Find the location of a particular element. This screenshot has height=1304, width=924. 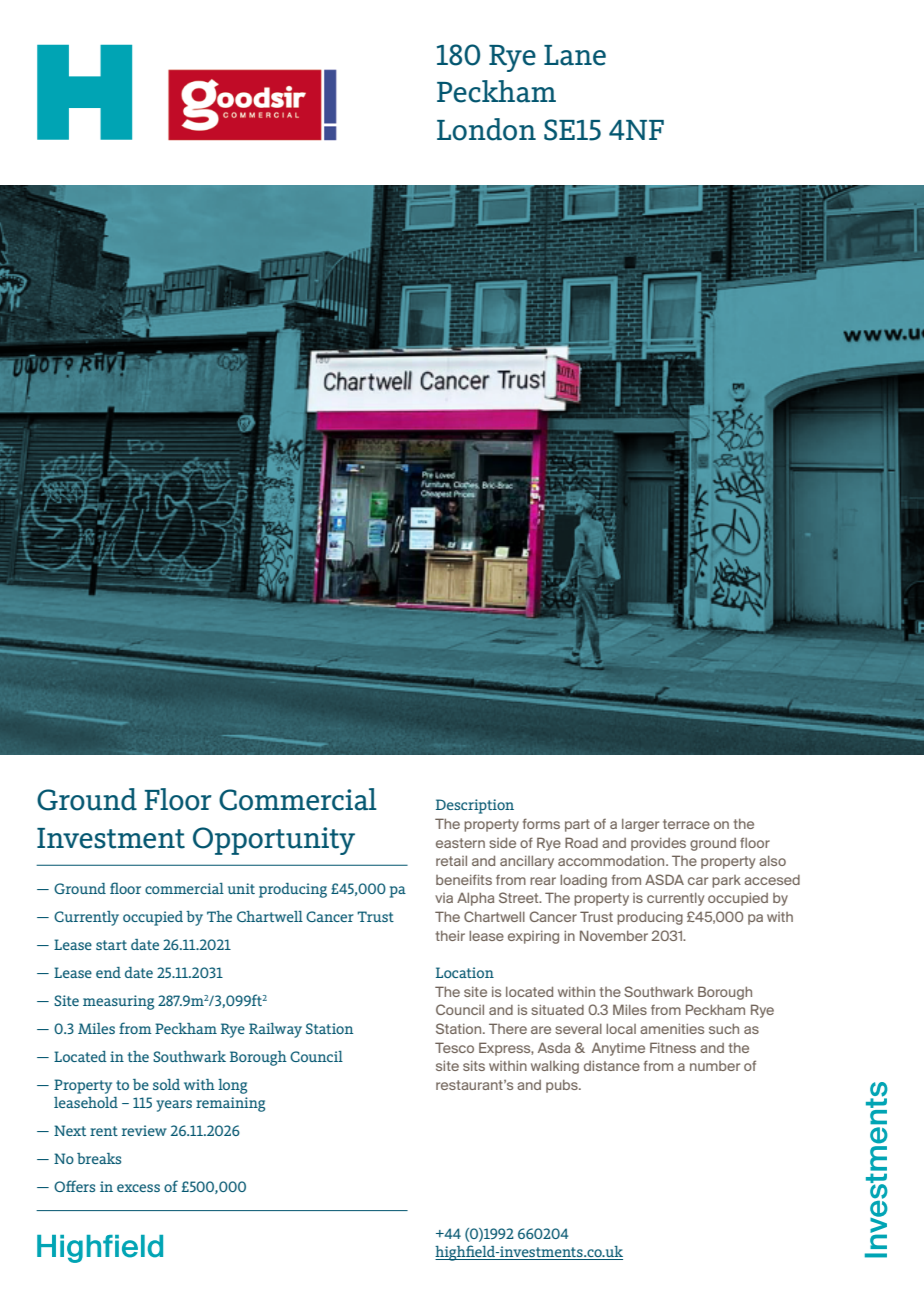

London is located at coordinates (486, 129).
